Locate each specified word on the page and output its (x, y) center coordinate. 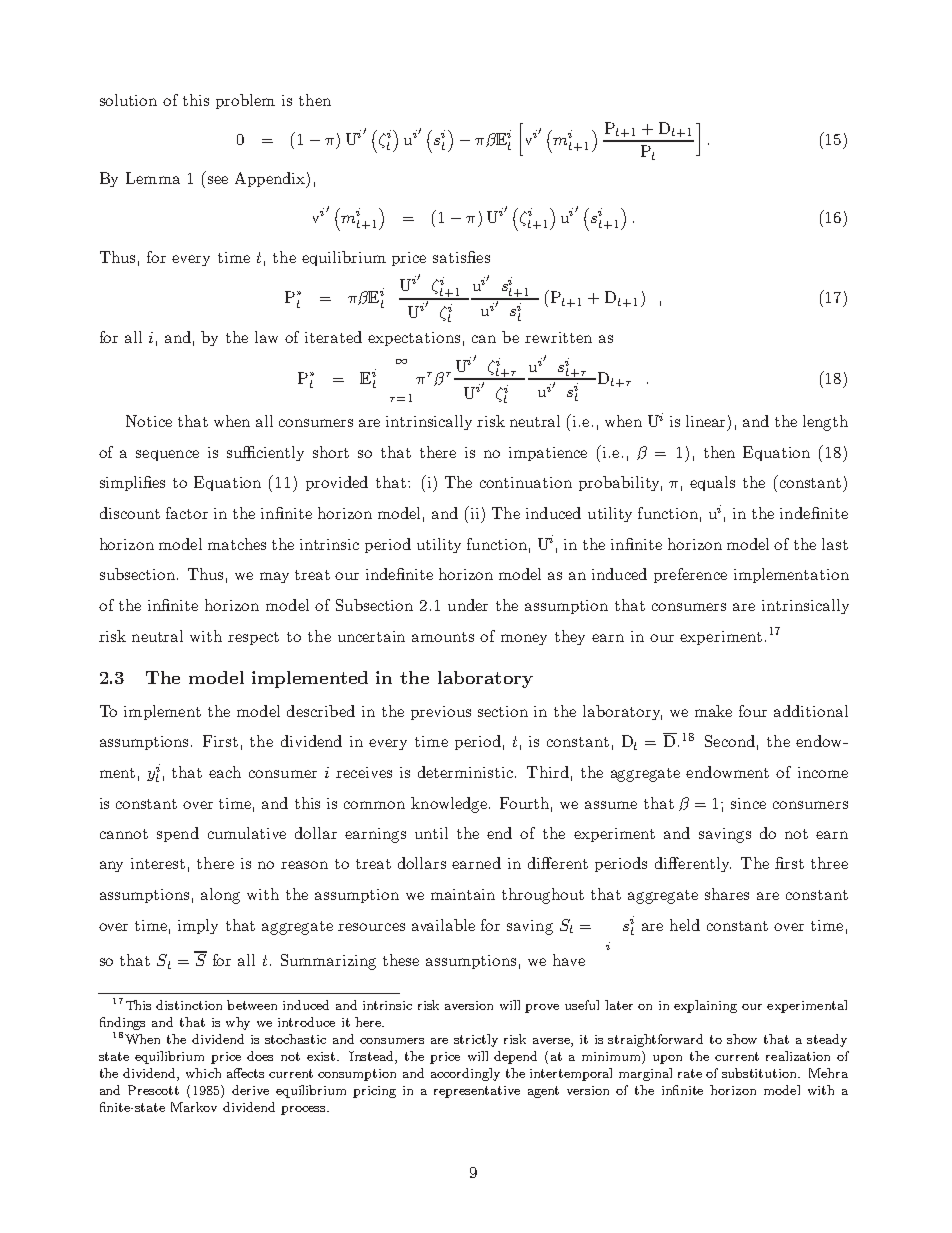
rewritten (558, 337)
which (203, 1073)
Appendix (271, 180)
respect (253, 638)
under (468, 605)
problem (245, 101)
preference (690, 575)
